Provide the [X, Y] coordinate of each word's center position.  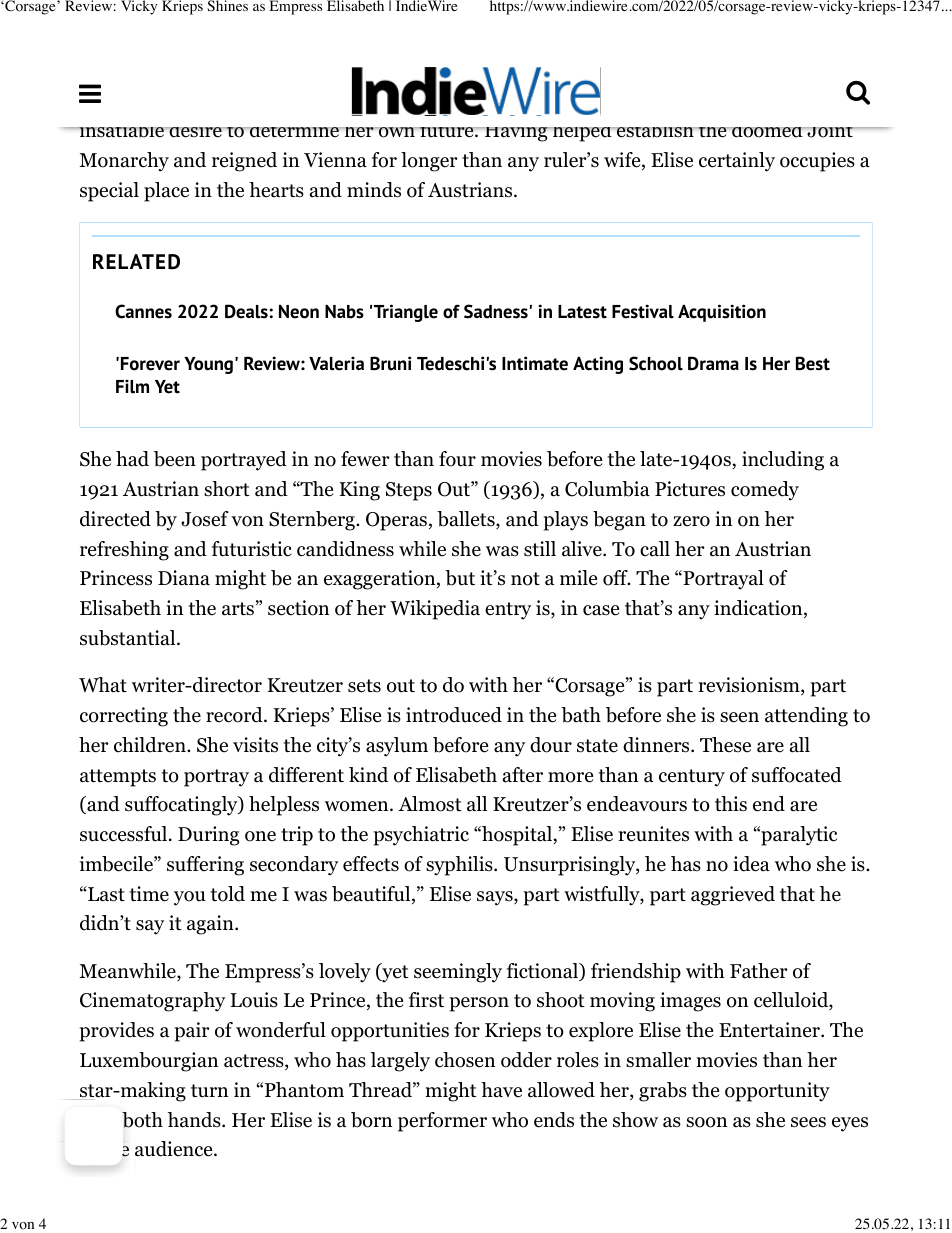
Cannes [143, 311]
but [460, 578]
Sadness [496, 311]
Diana [184, 578]
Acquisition [722, 313]
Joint [830, 132]
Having [516, 134]
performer [442, 1122]
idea [751, 864]
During [208, 836]
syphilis [460, 866]
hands [195, 1120]
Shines [227, 5]
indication [759, 609]
